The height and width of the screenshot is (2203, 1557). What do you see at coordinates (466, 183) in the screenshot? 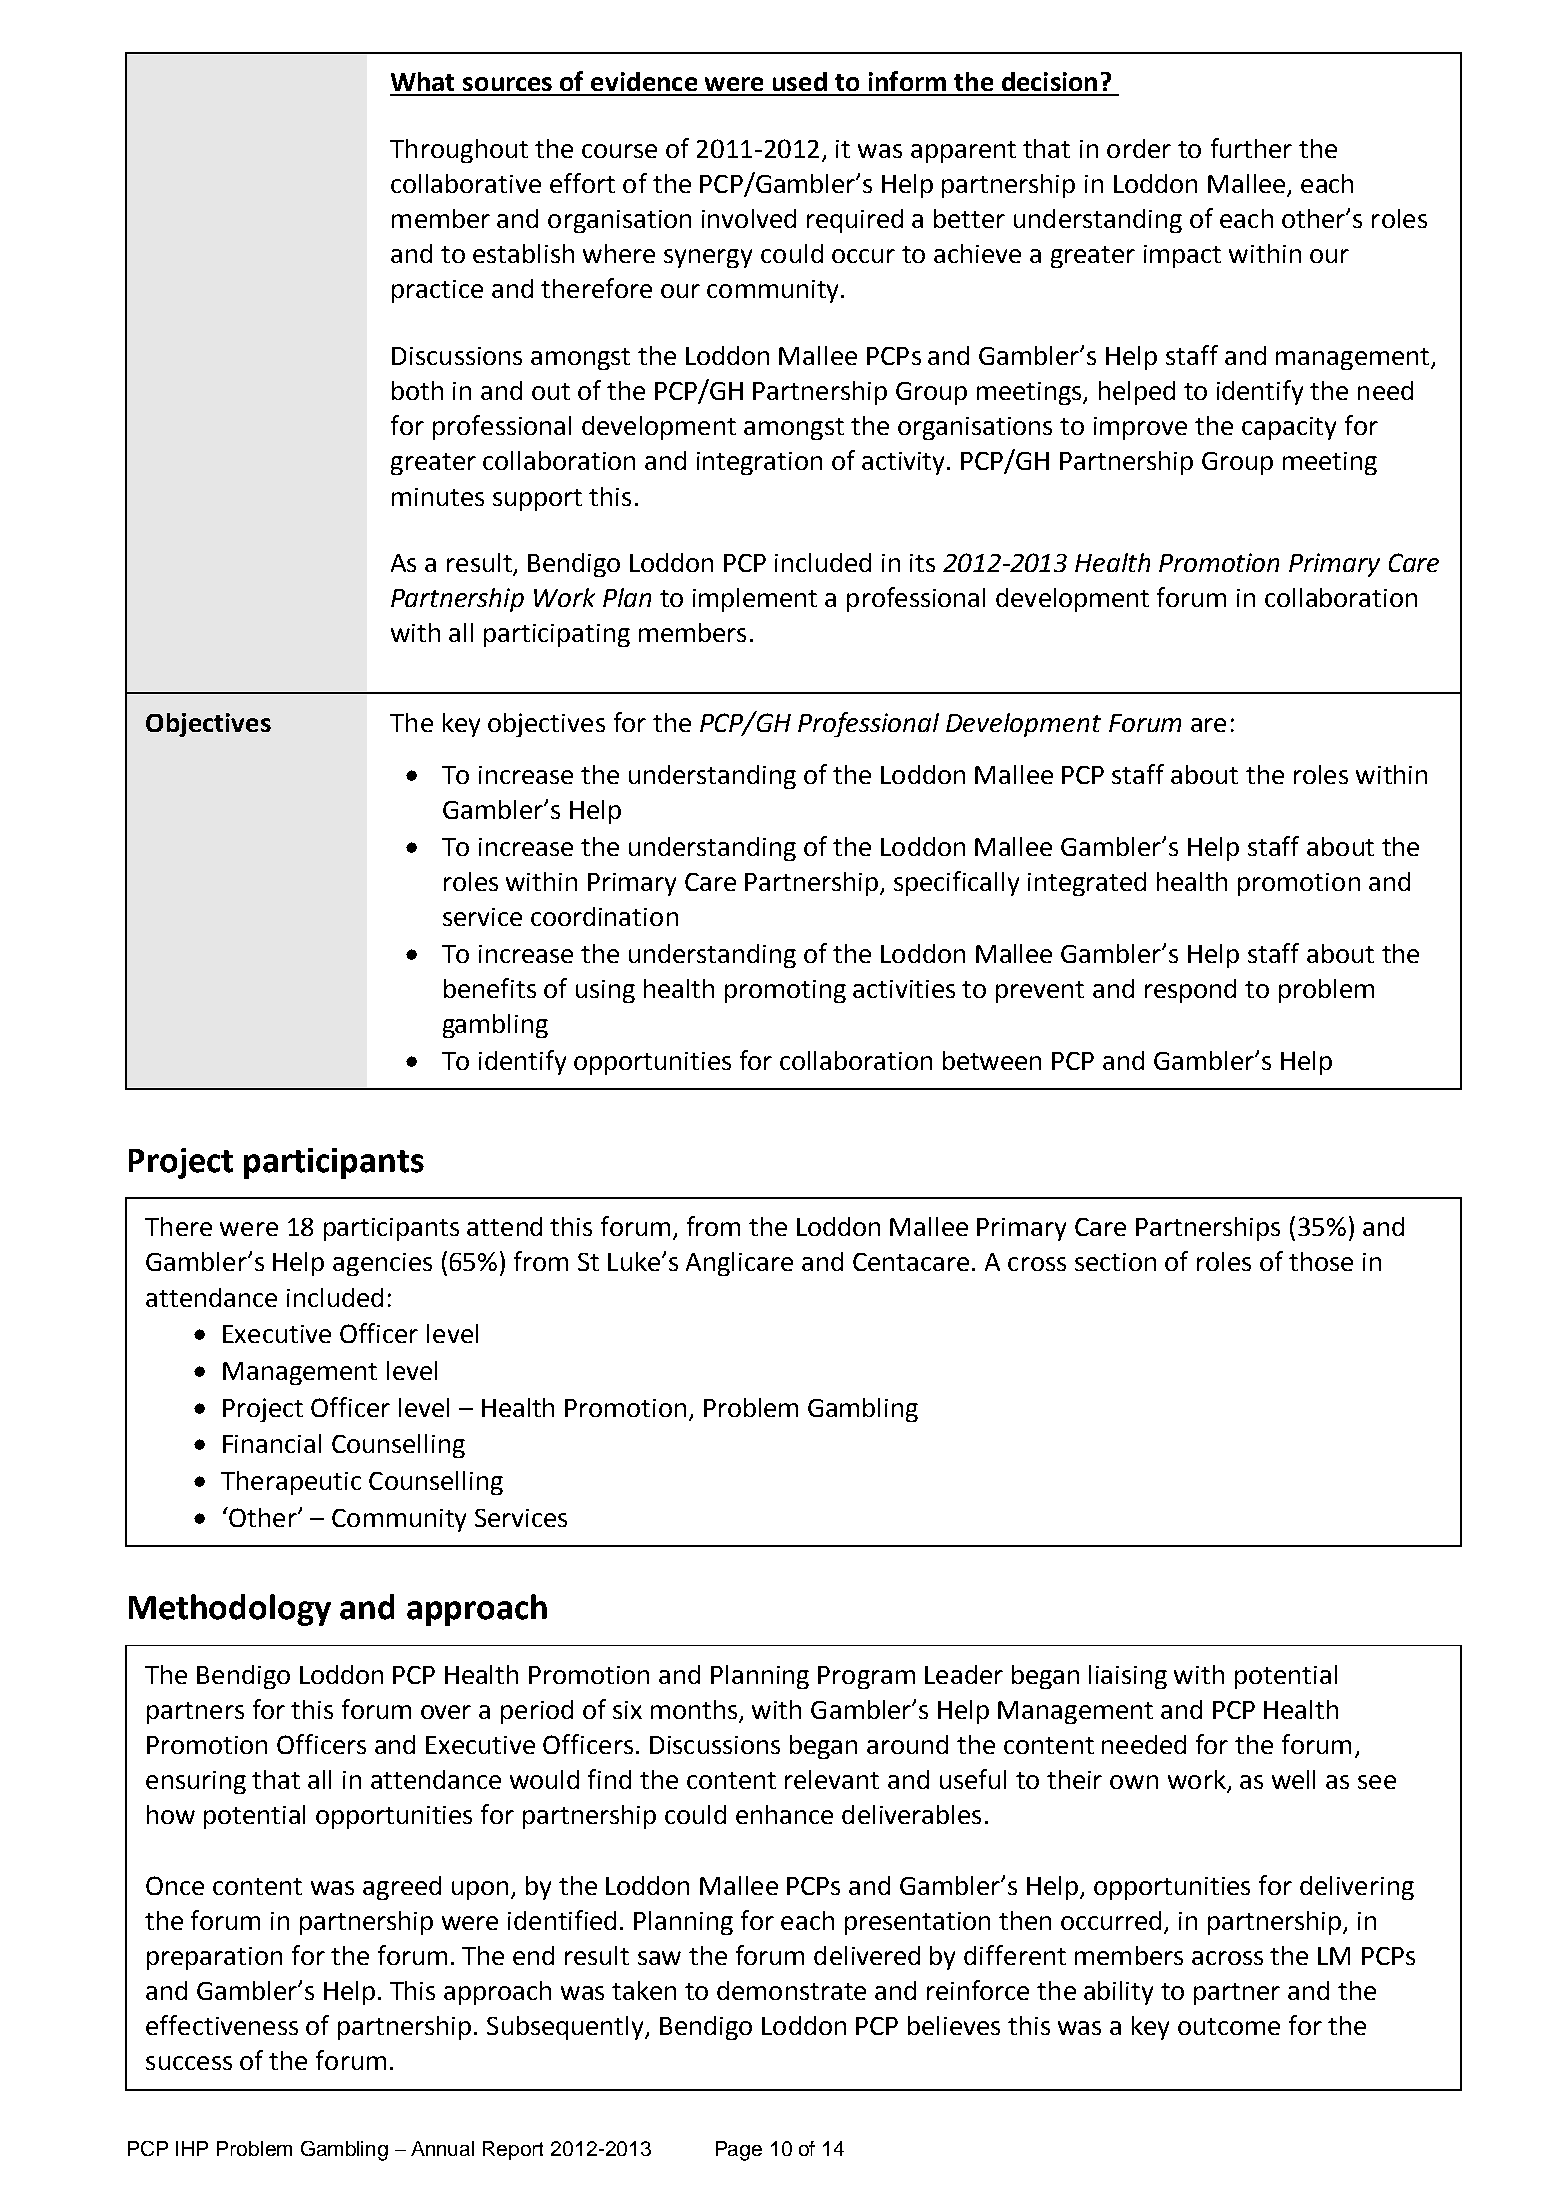
I see `collaborative` at bounding box center [466, 183].
